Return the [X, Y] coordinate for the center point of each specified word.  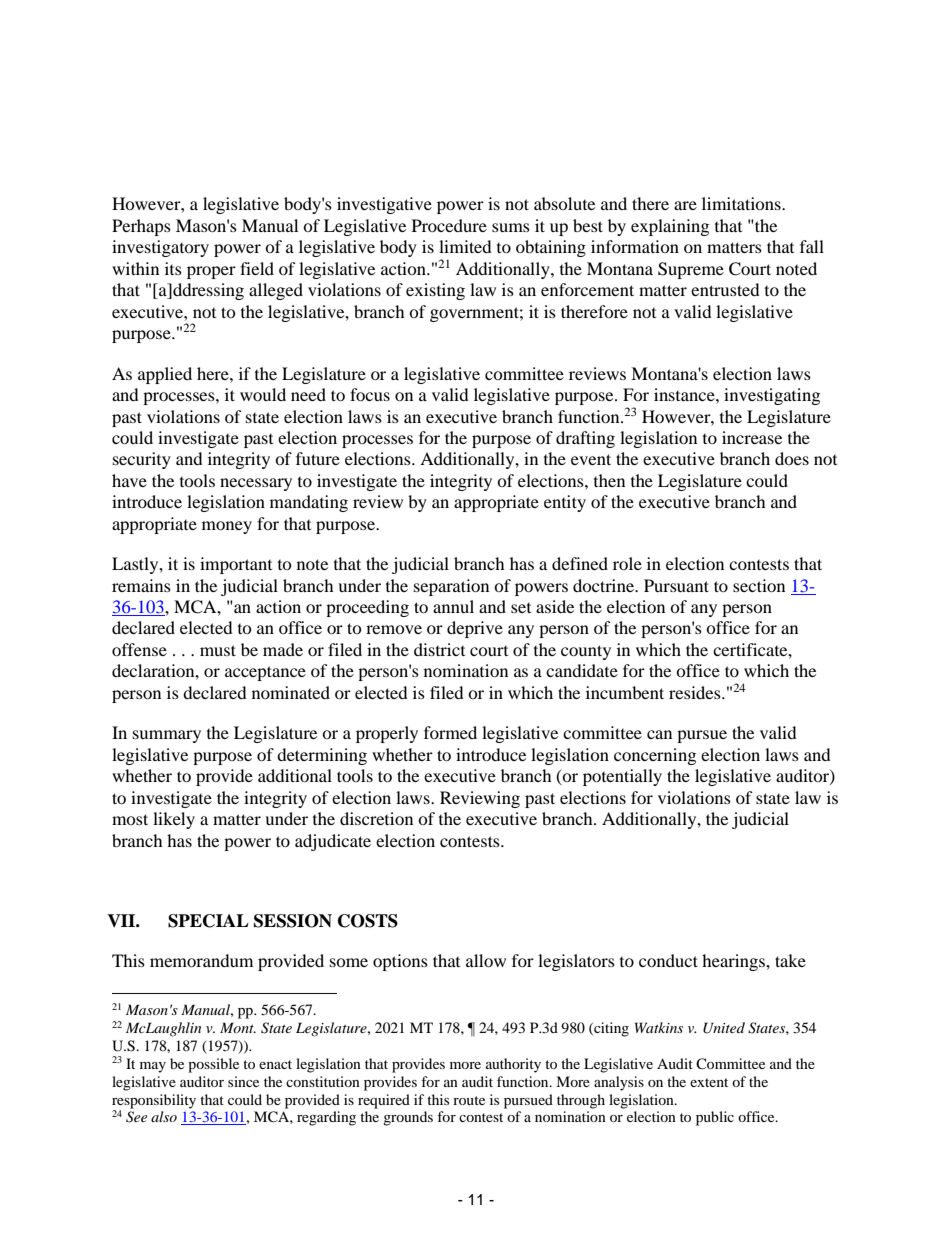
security [142, 460]
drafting [585, 439]
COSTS [368, 921]
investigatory [160, 248]
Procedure [449, 225]
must [218, 650]
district [439, 649]
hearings [734, 962]
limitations [742, 203]
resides [696, 692]
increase [752, 437]
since [243, 1081]
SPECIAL [208, 921]
